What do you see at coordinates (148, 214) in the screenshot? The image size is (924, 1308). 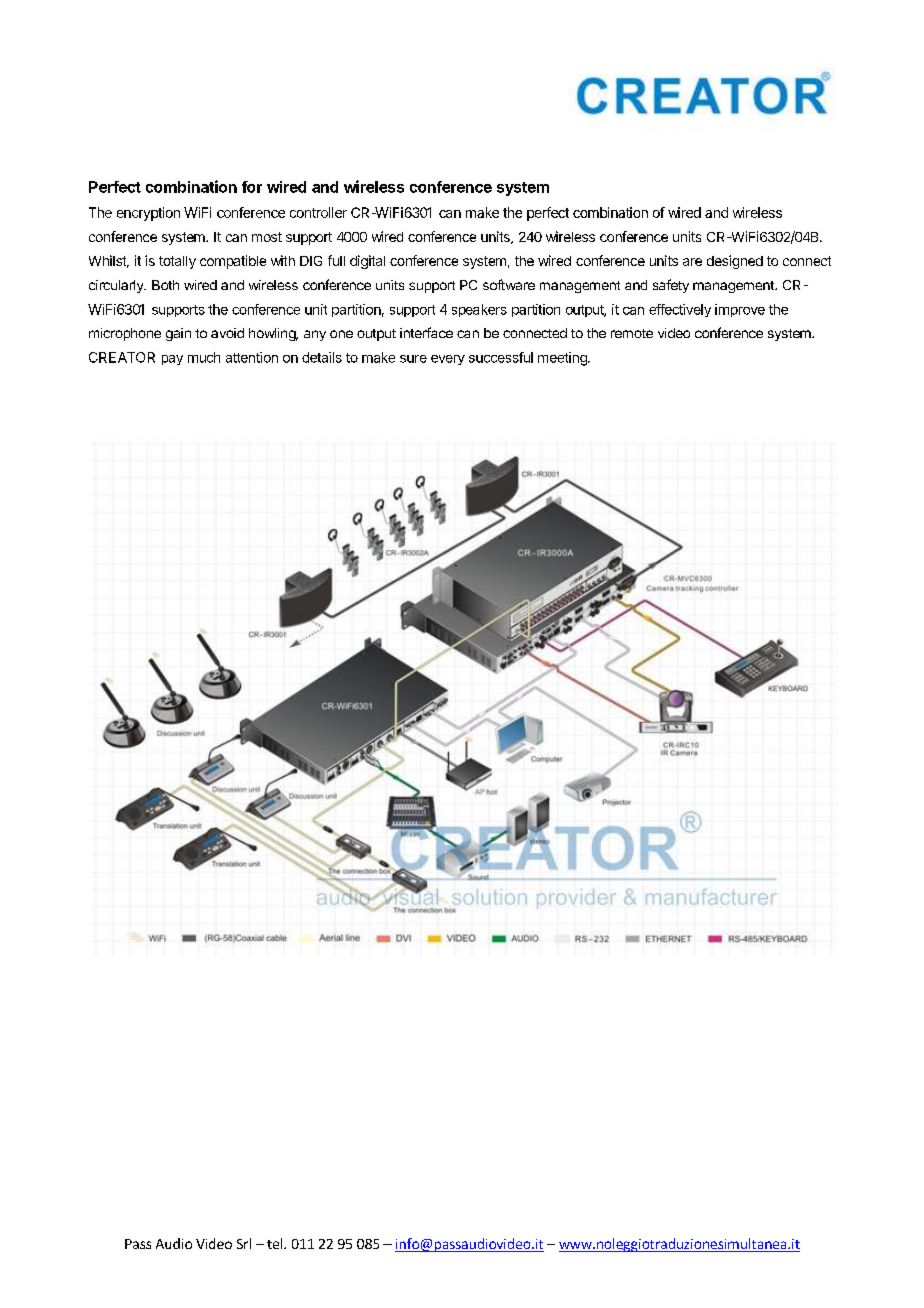 I see `encryption` at bounding box center [148, 214].
